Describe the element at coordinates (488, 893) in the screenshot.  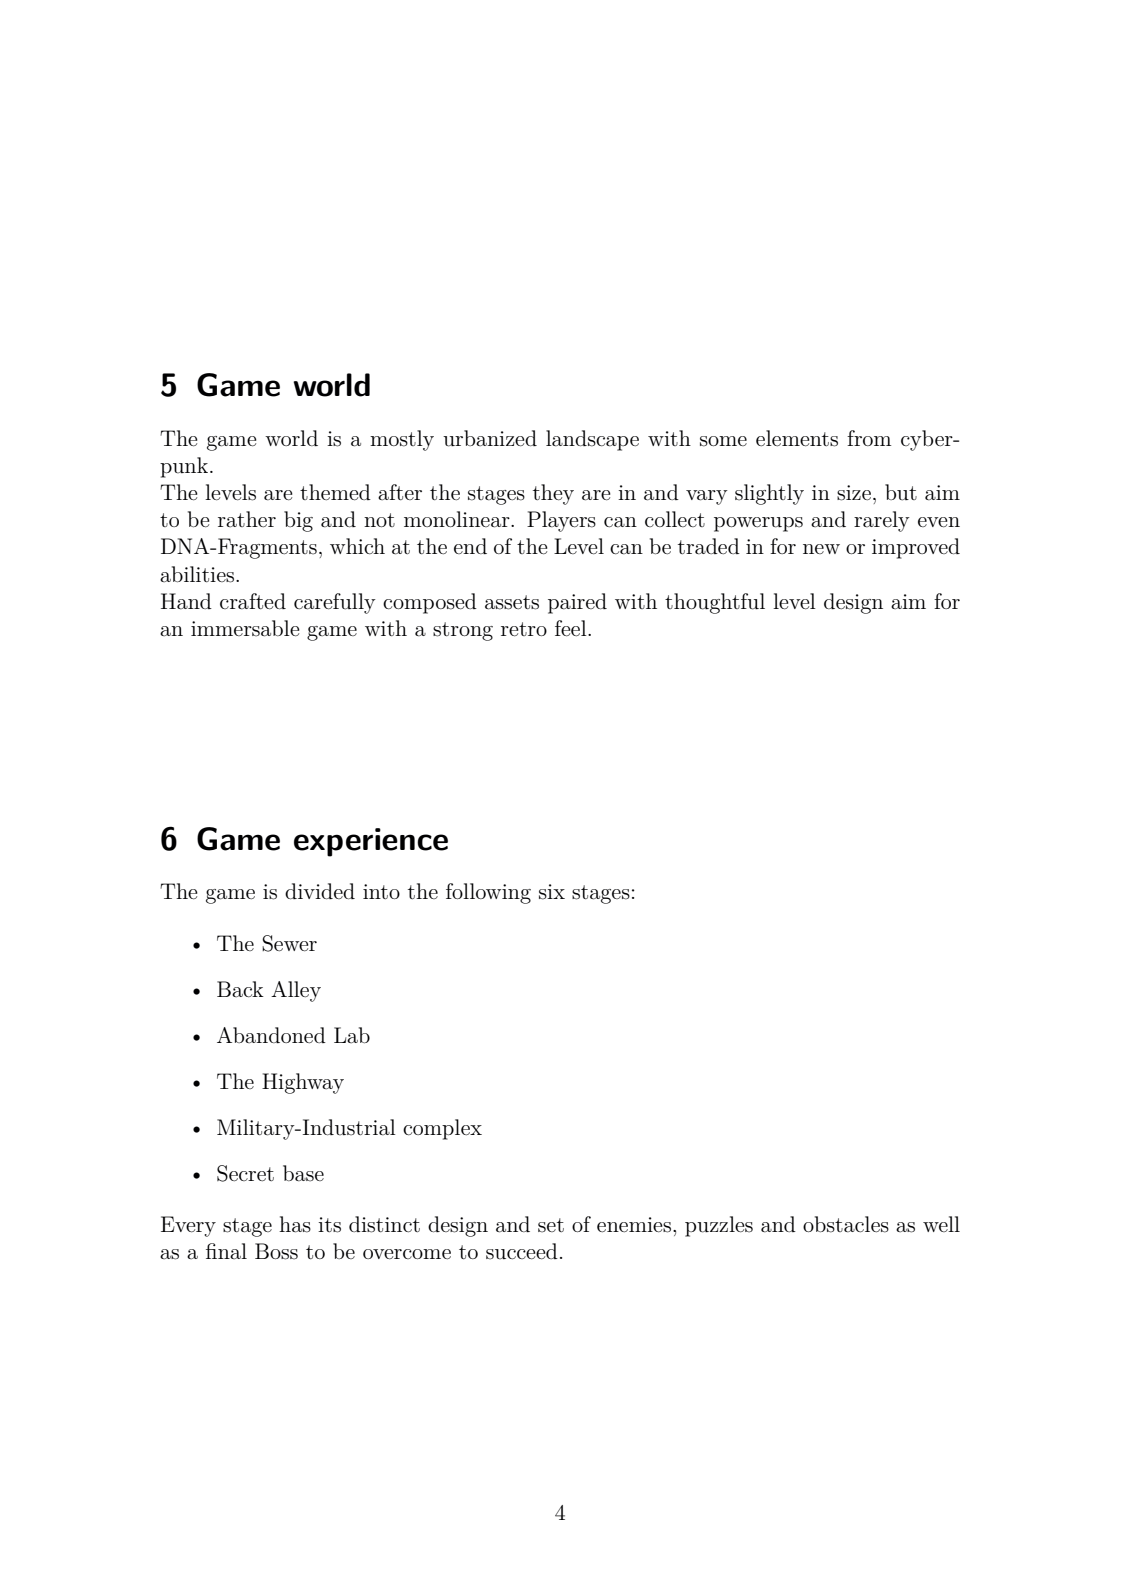
I see `following` at that location.
